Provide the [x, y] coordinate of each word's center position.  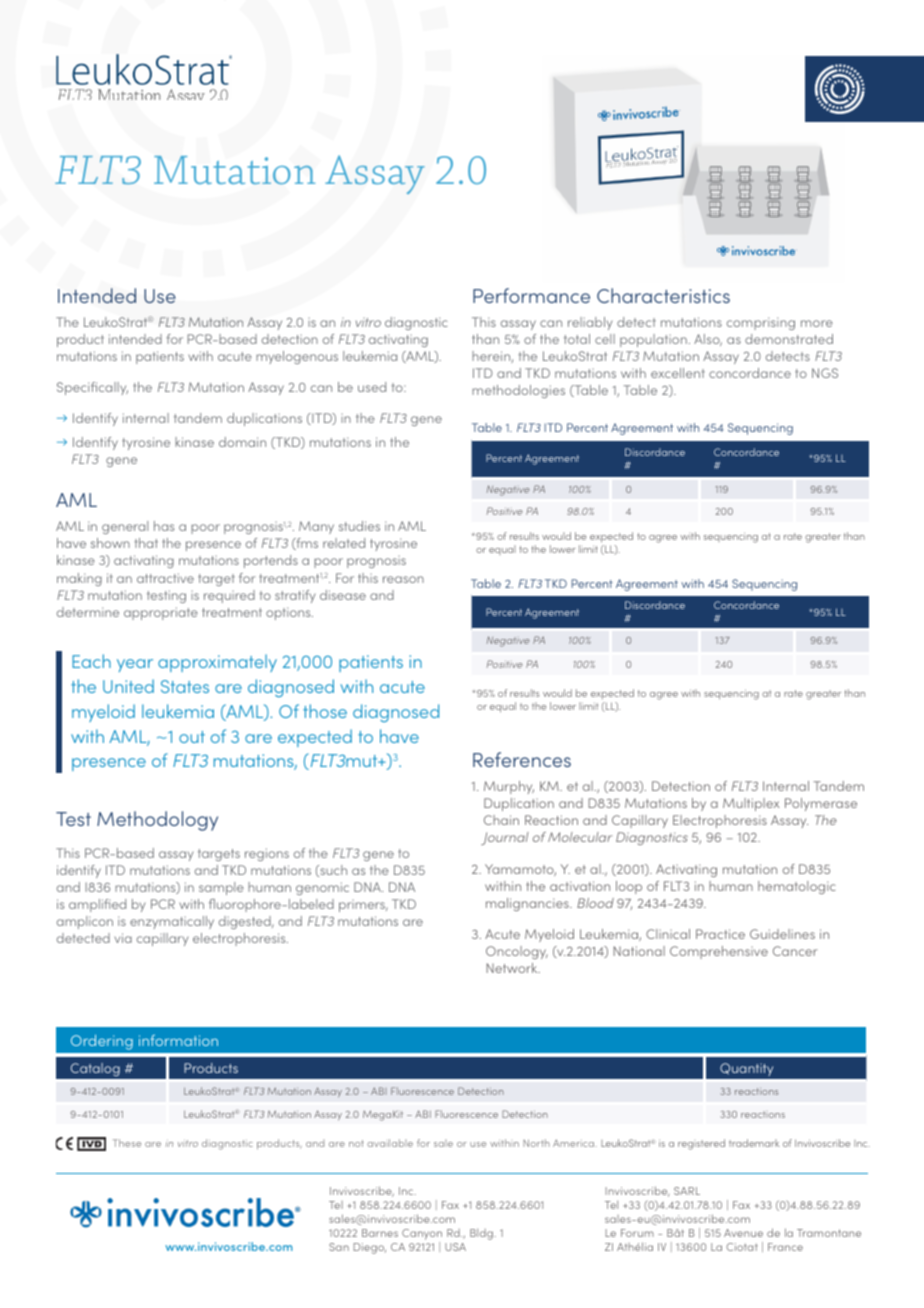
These [127, 1143]
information [178, 1040]
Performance [531, 295]
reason [403, 579]
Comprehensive [719, 952]
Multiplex [751, 804]
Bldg [482, 1234]
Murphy [509, 787]
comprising [761, 323]
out [192, 737]
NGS [825, 373]
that [146, 543]
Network [513, 968]
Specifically [92, 388]
